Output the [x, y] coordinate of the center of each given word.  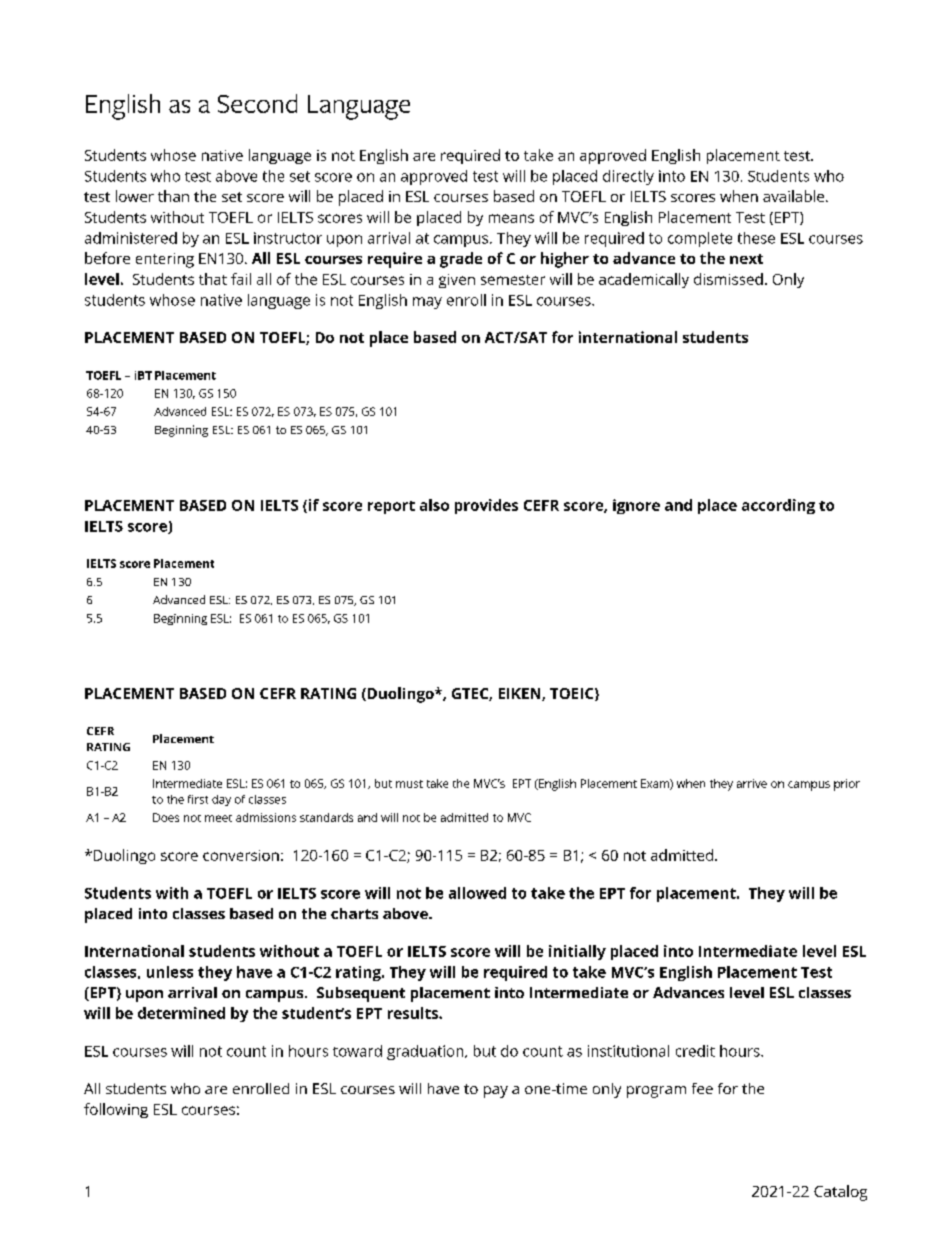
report [391, 507]
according [778, 506]
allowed [477, 893]
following [116, 1110]
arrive [752, 783]
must [409, 784]
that [213, 279]
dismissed [728, 279]
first [198, 799]
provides [486, 506]
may [427, 303]
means [511, 218]
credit [695, 1051]
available [795, 196]
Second [257, 103]
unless [170, 972]
